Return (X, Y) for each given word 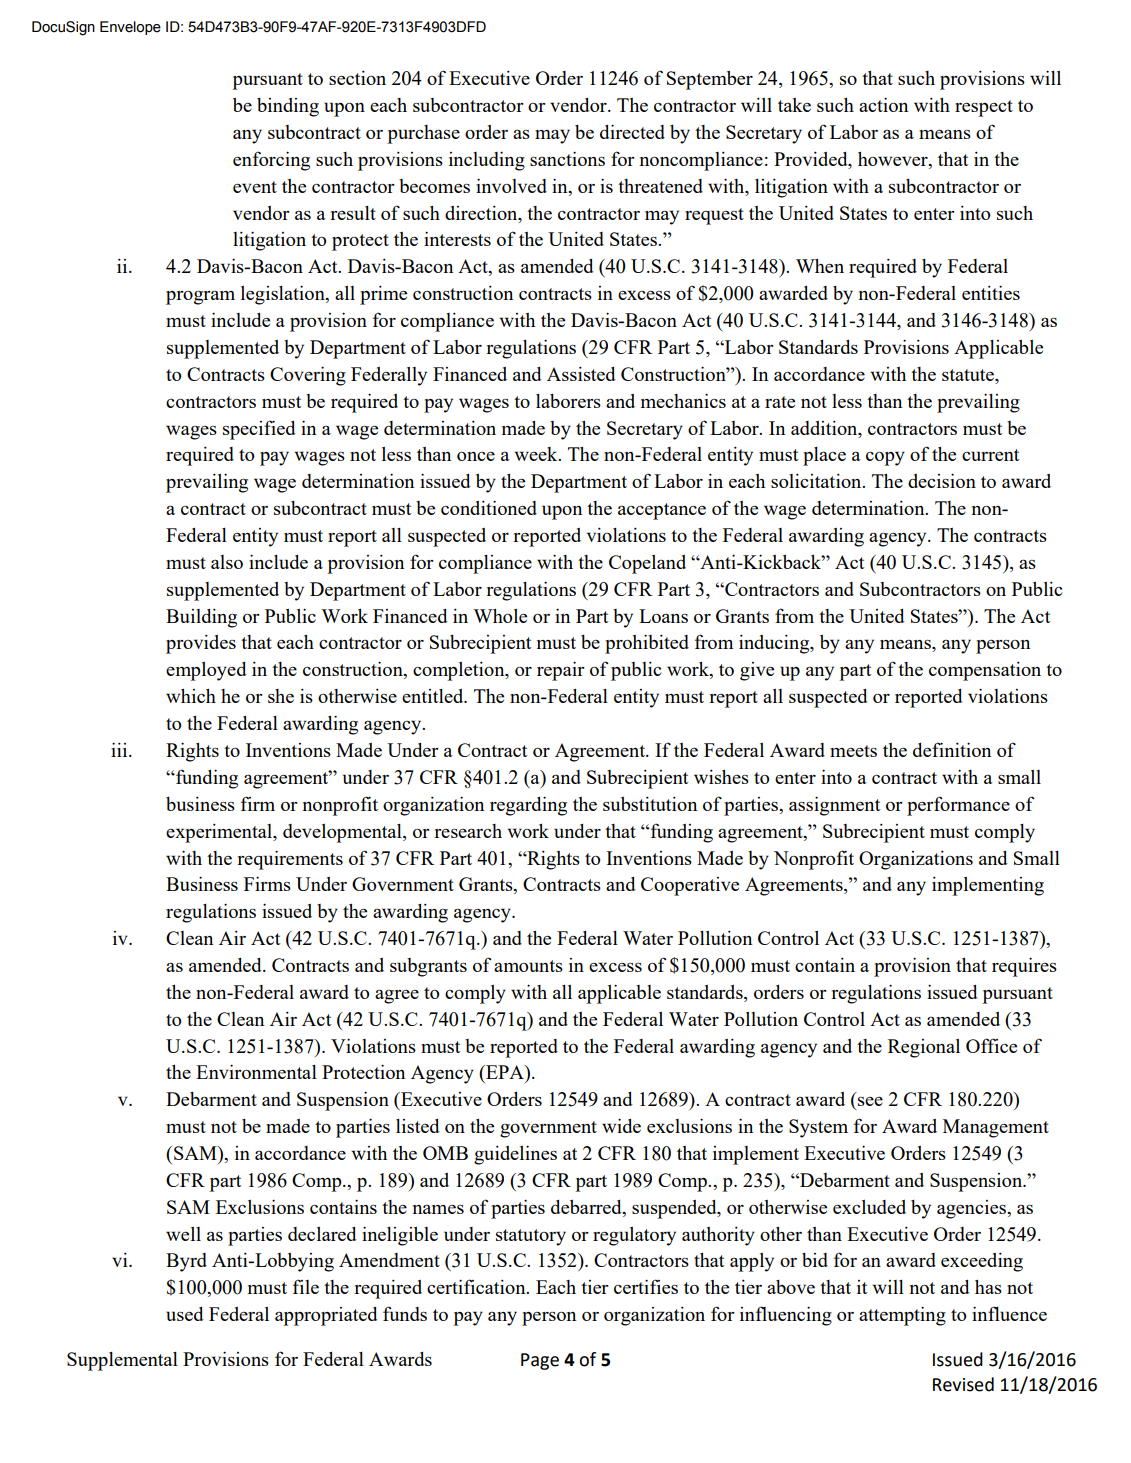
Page (540, 1361)
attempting (902, 1316)
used (185, 1314)
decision (942, 480)
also (227, 562)
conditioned (489, 507)
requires (1024, 967)
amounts (528, 966)
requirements (290, 860)
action (883, 104)
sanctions (567, 158)
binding (288, 107)
